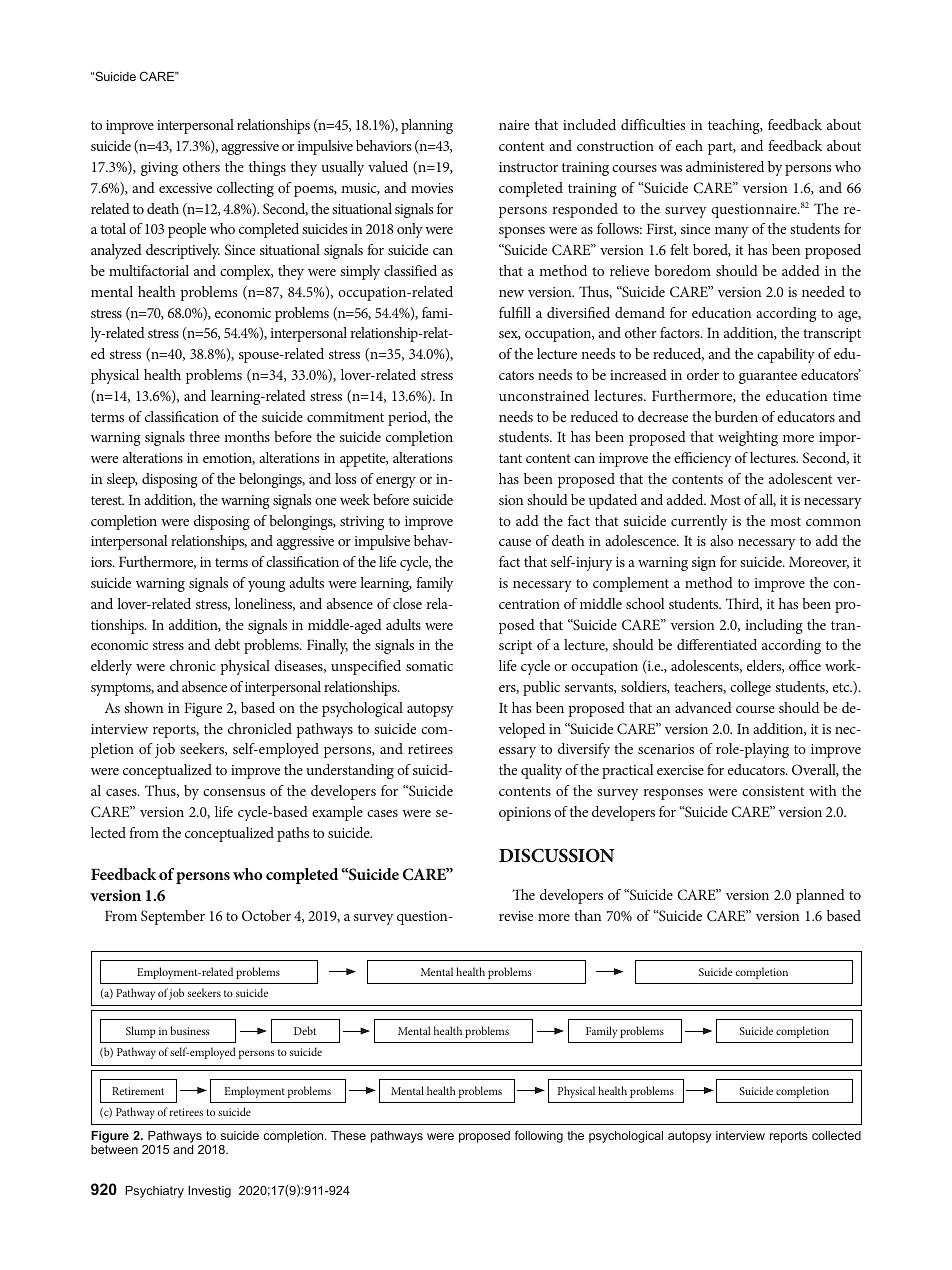 The image size is (952, 1270). Describe the element at coordinates (429, 666) in the image. I see `somatic` at that location.
